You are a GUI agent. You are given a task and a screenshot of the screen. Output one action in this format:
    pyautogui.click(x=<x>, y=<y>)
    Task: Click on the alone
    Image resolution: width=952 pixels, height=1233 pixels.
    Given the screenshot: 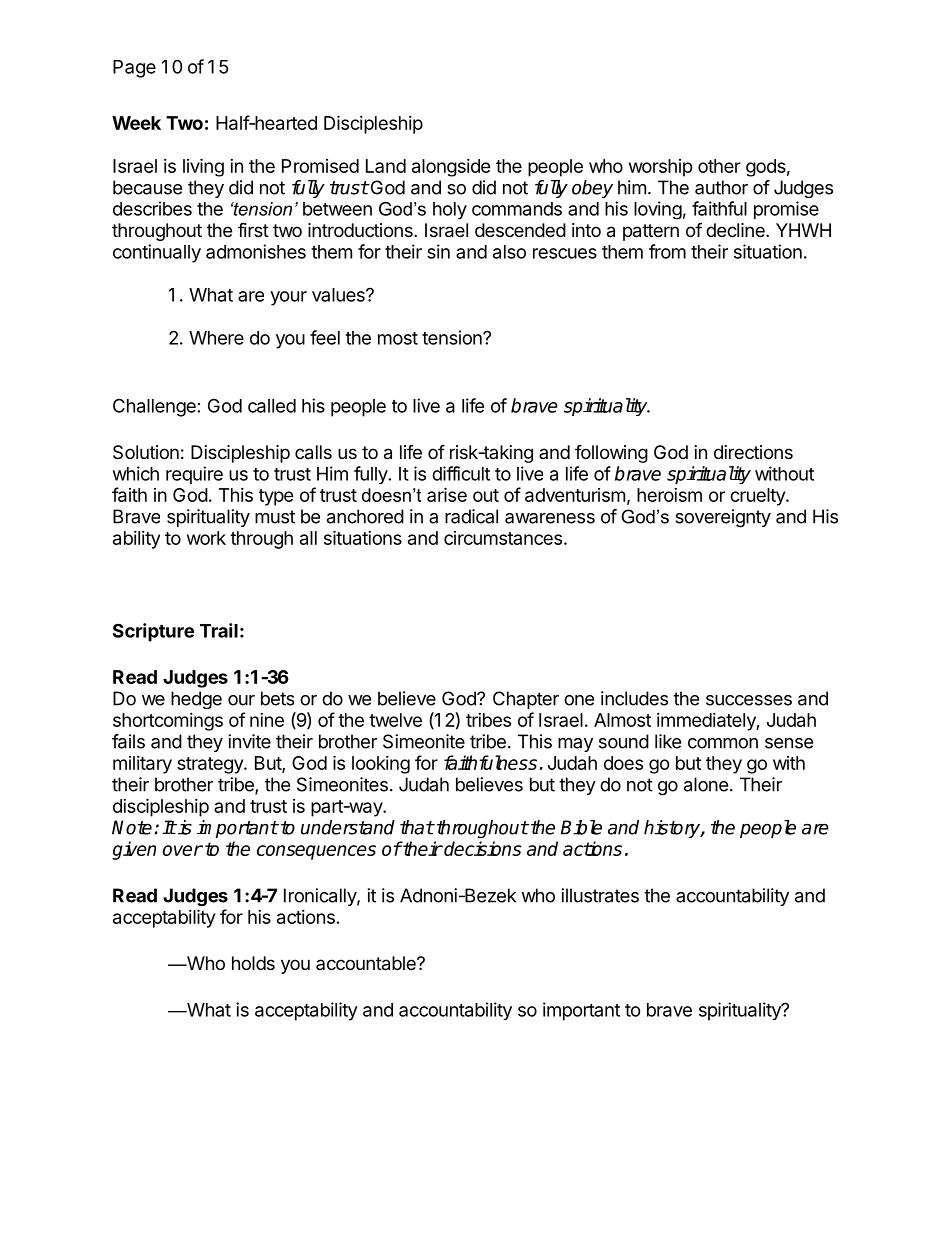 What is the action you would take?
    pyautogui.click(x=706, y=784)
